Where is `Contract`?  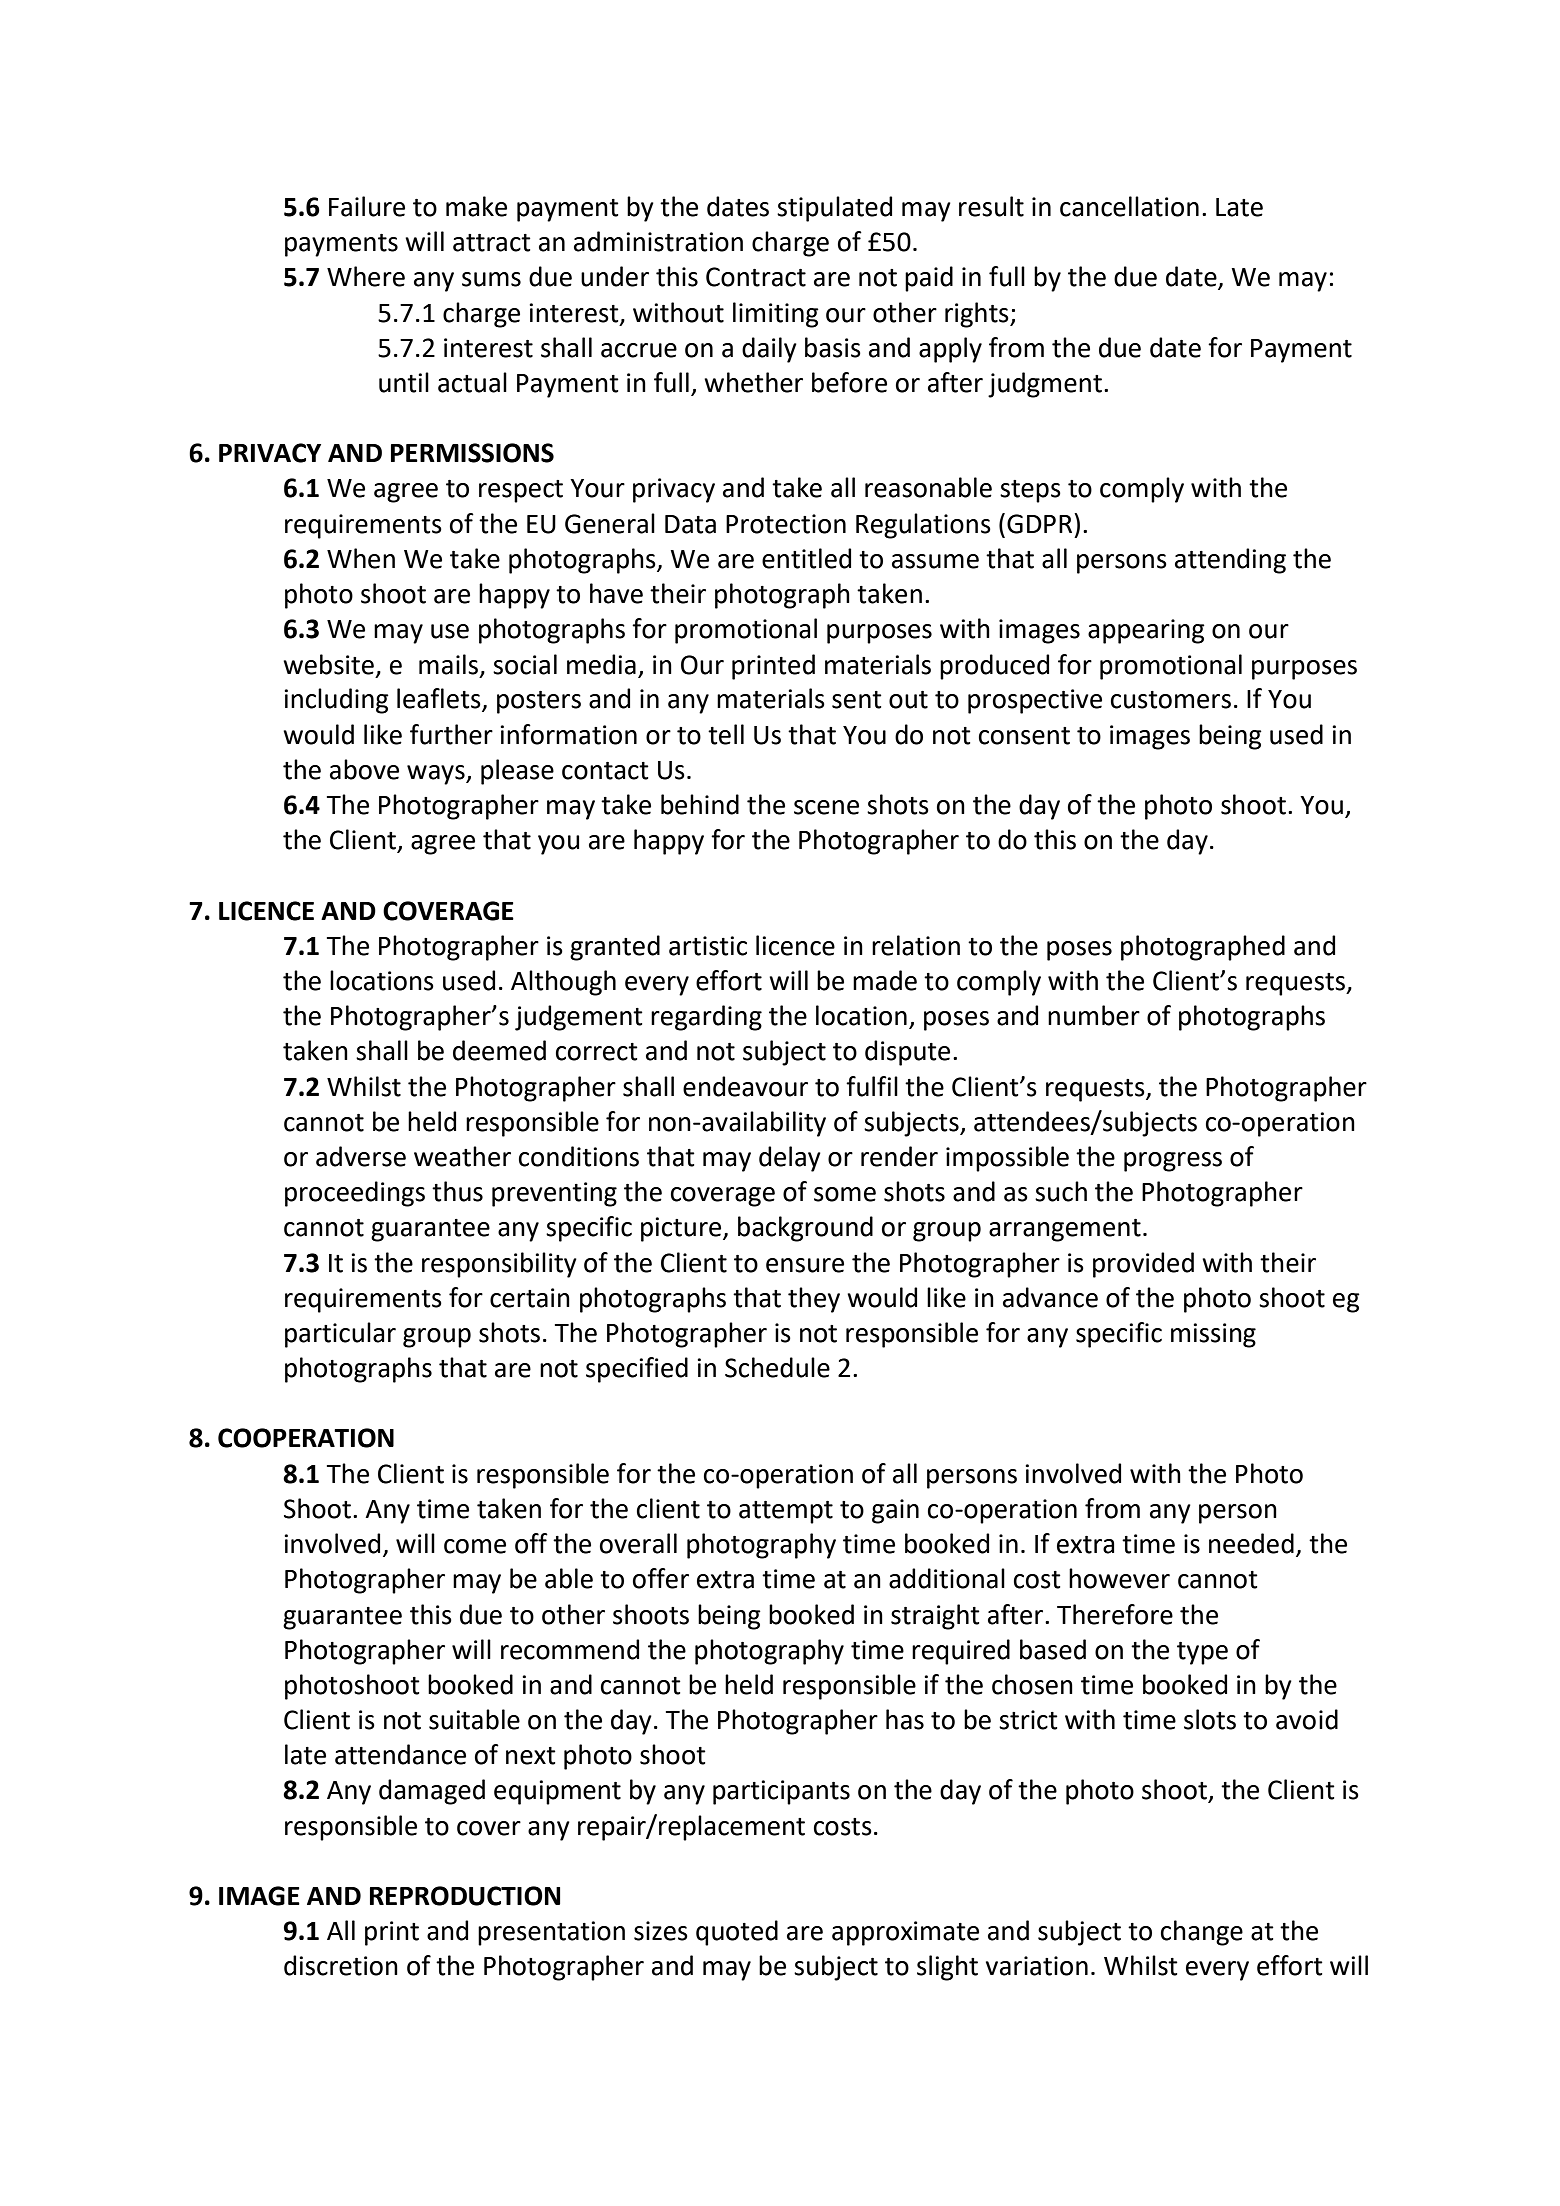 Contract is located at coordinates (756, 277).
